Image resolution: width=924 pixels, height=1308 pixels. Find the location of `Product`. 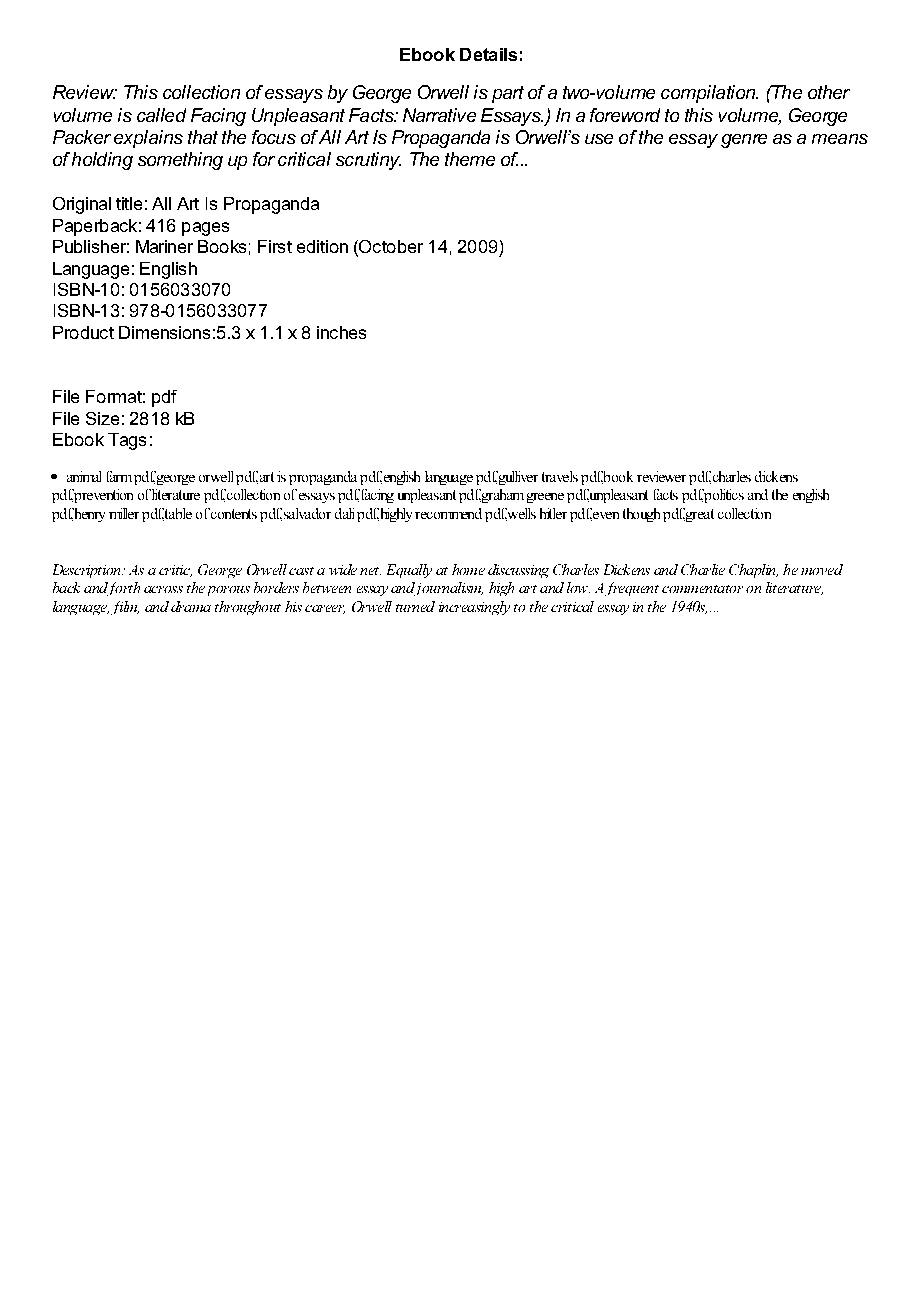

Product is located at coordinates (83, 332).
